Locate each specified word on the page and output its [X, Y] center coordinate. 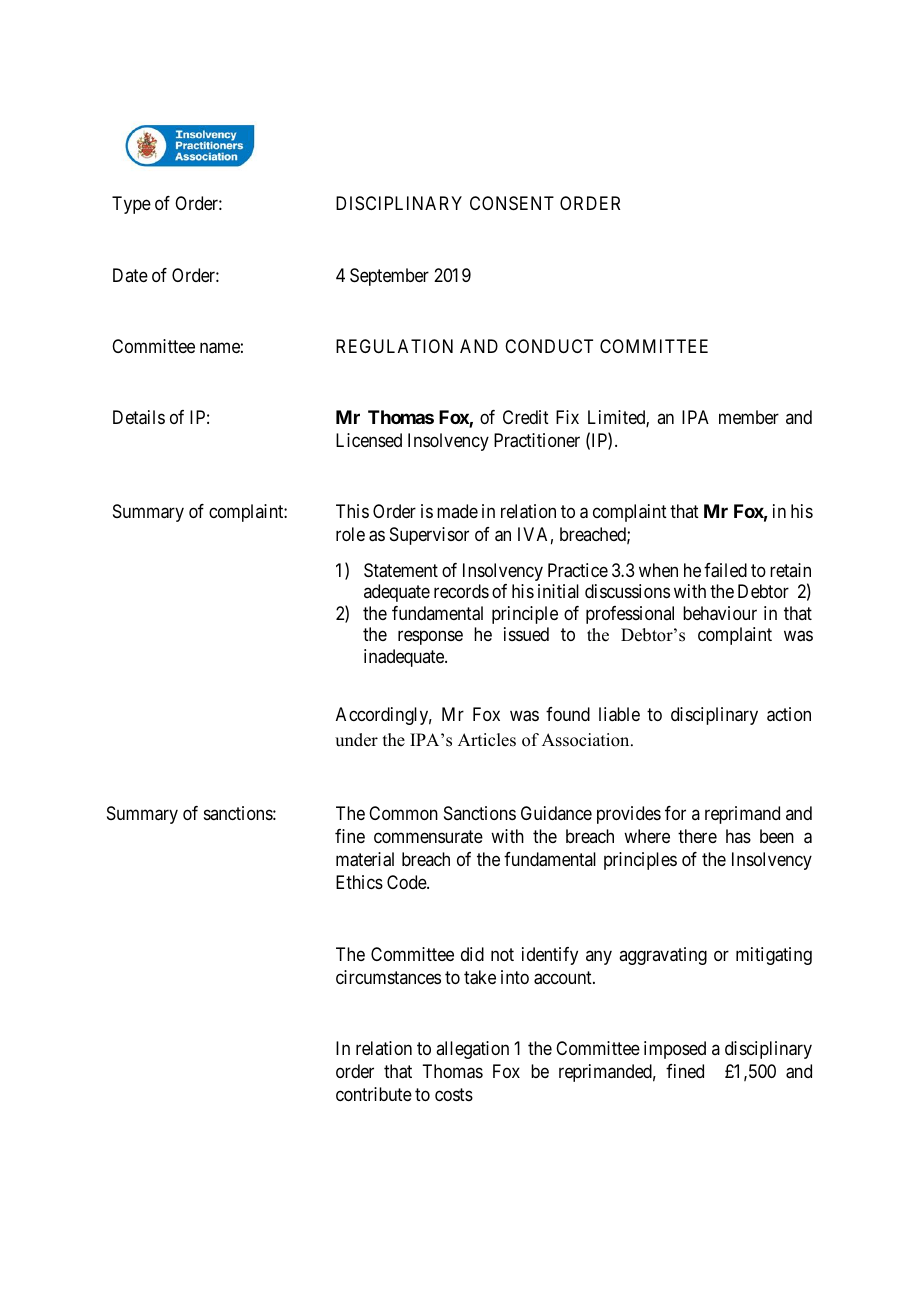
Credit [526, 417]
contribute [374, 1094]
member [749, 417]
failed [725, 570]
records [461, 591]
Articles [487, 740]
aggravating [663, 956]
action [789, 714]
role [350, 534]
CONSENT [512, 203]
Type [131, 205]
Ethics [359, 882]
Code [407, 882]
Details [139, 417]
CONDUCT [549, 346]
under [356, 740]
